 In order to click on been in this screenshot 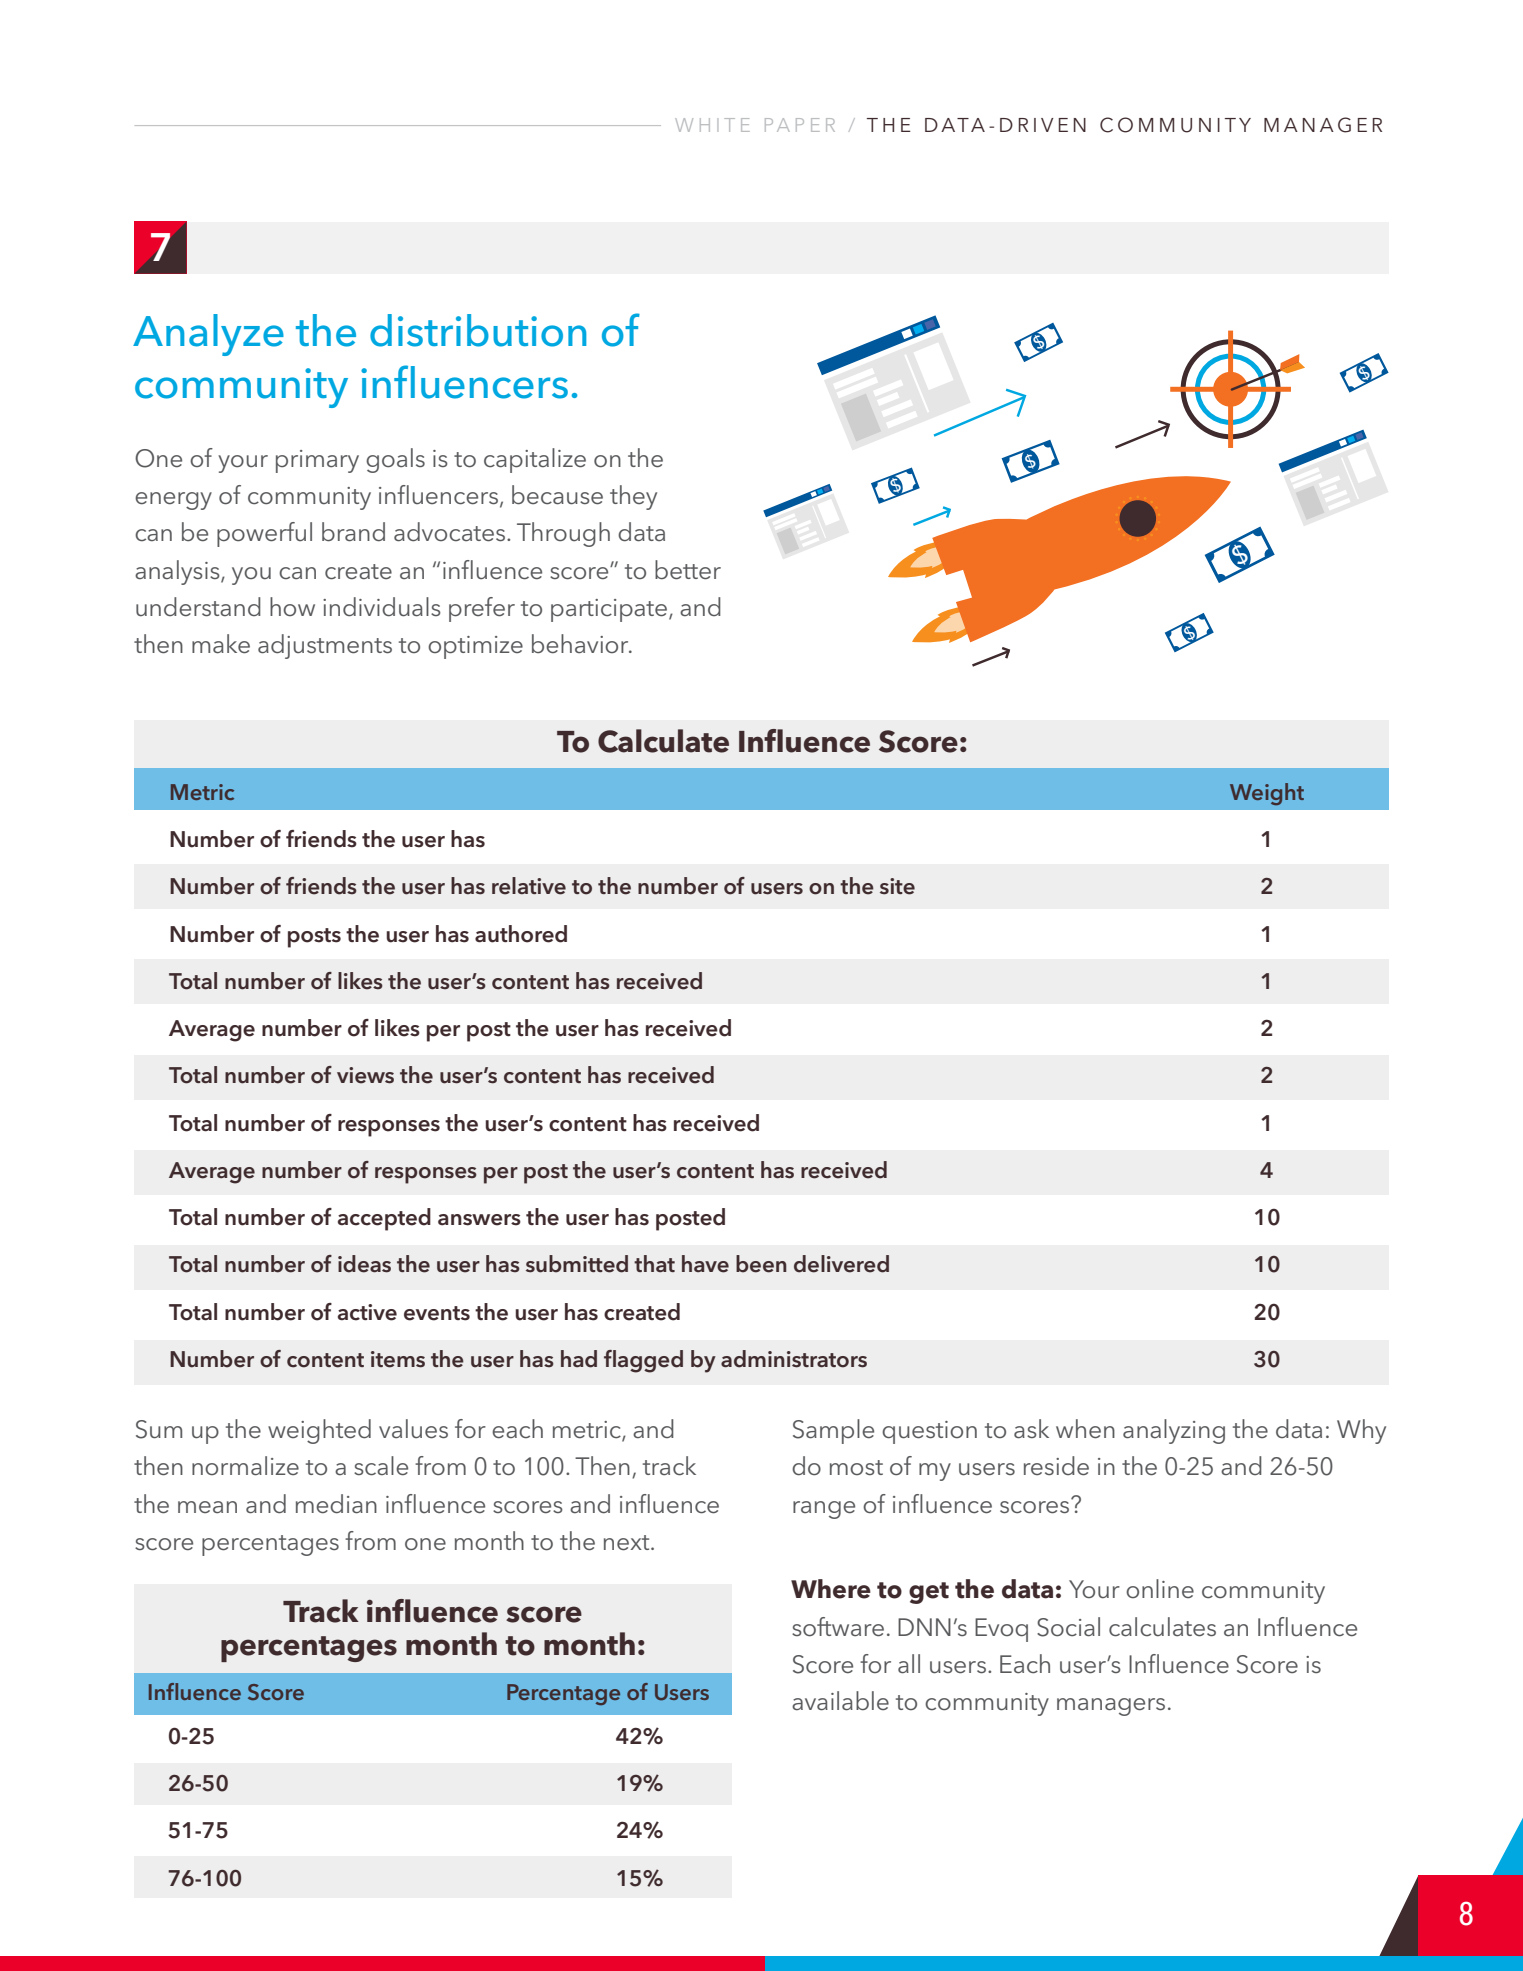, I will do `click(761, 1264)`.
